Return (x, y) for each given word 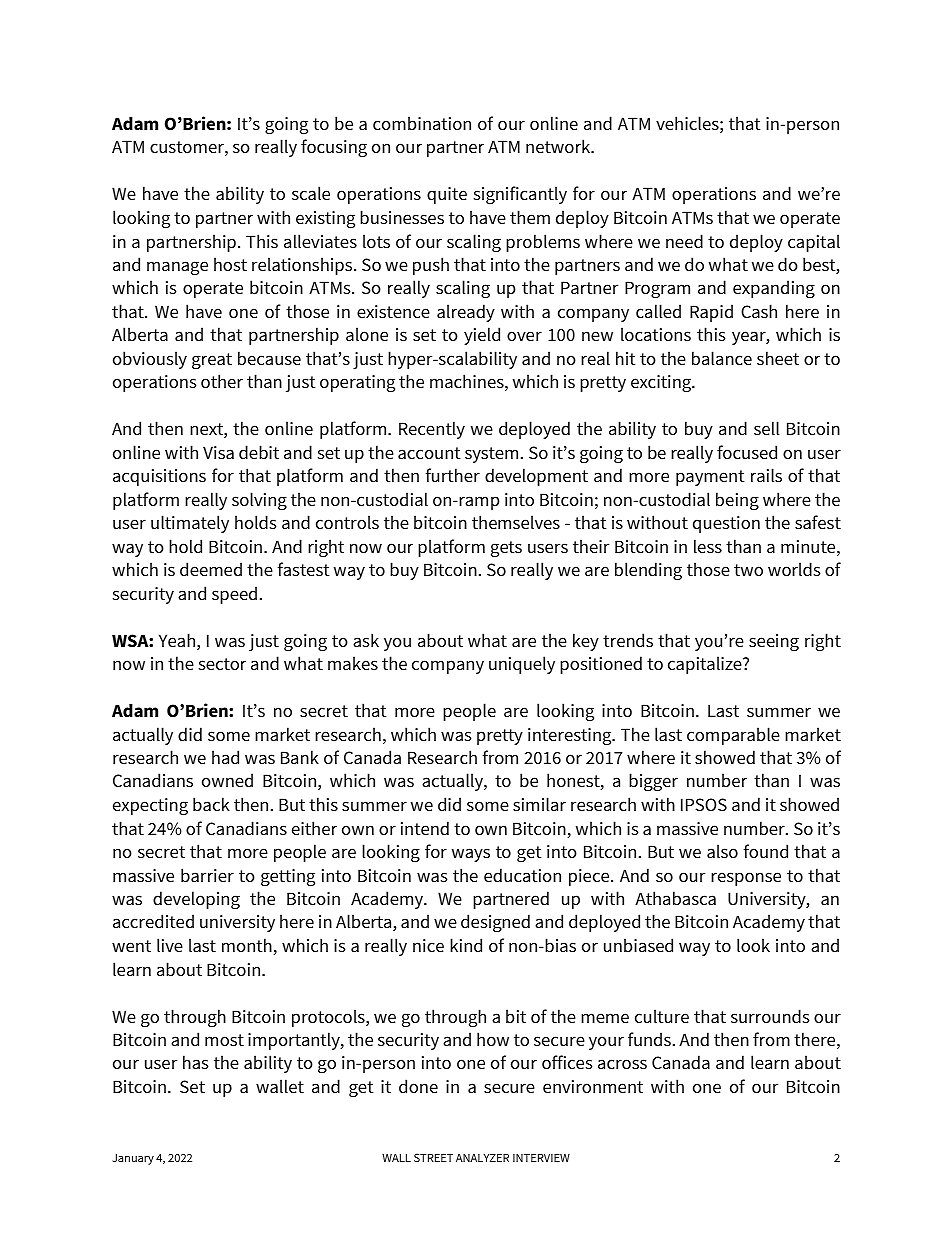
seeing (774, 642)
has (196, 1062)
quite (447, 195)
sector (222, 664)
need (684, 241)
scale (311, 193)
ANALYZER (482, 1158)
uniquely (522, 665)
